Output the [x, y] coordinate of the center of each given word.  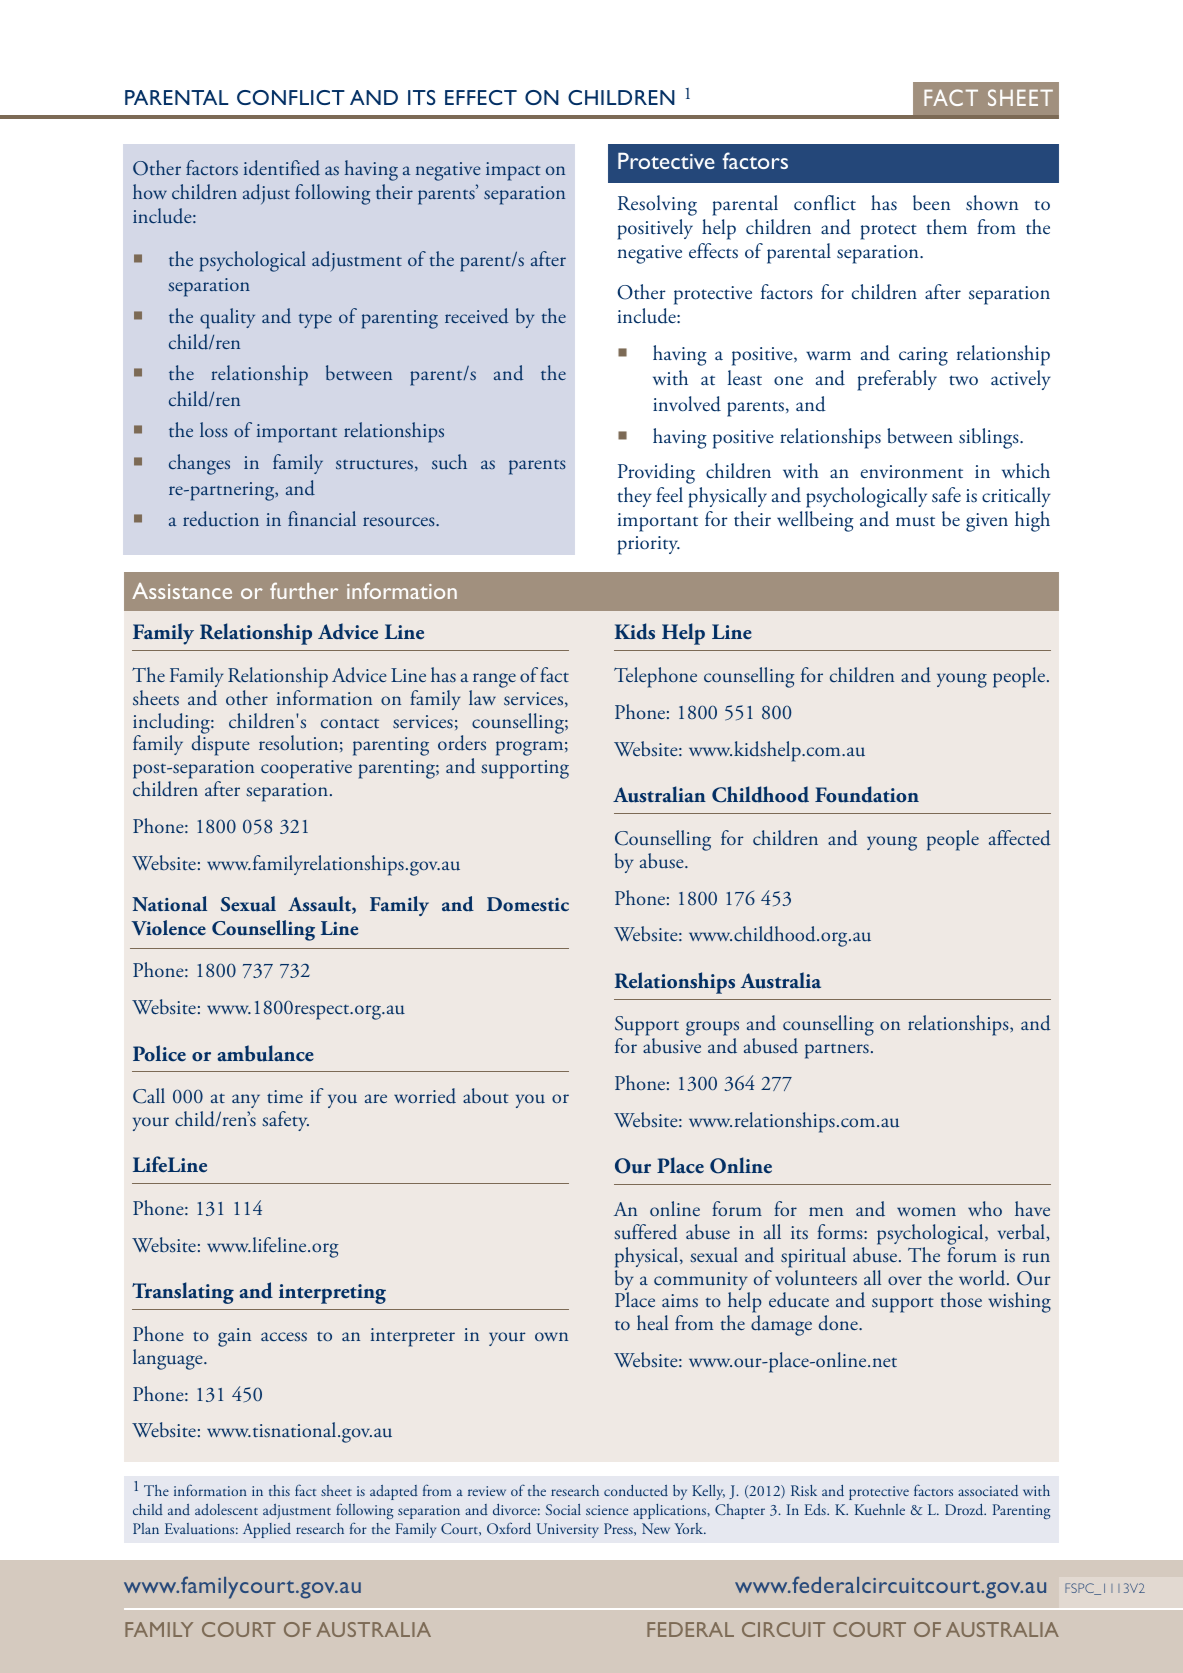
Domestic [528, 904]
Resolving [657, 205]
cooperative [306, 769]
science [607, 1510]
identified [282, 168]
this [279, 1490]
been [931, 203]
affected [1020, 838]
